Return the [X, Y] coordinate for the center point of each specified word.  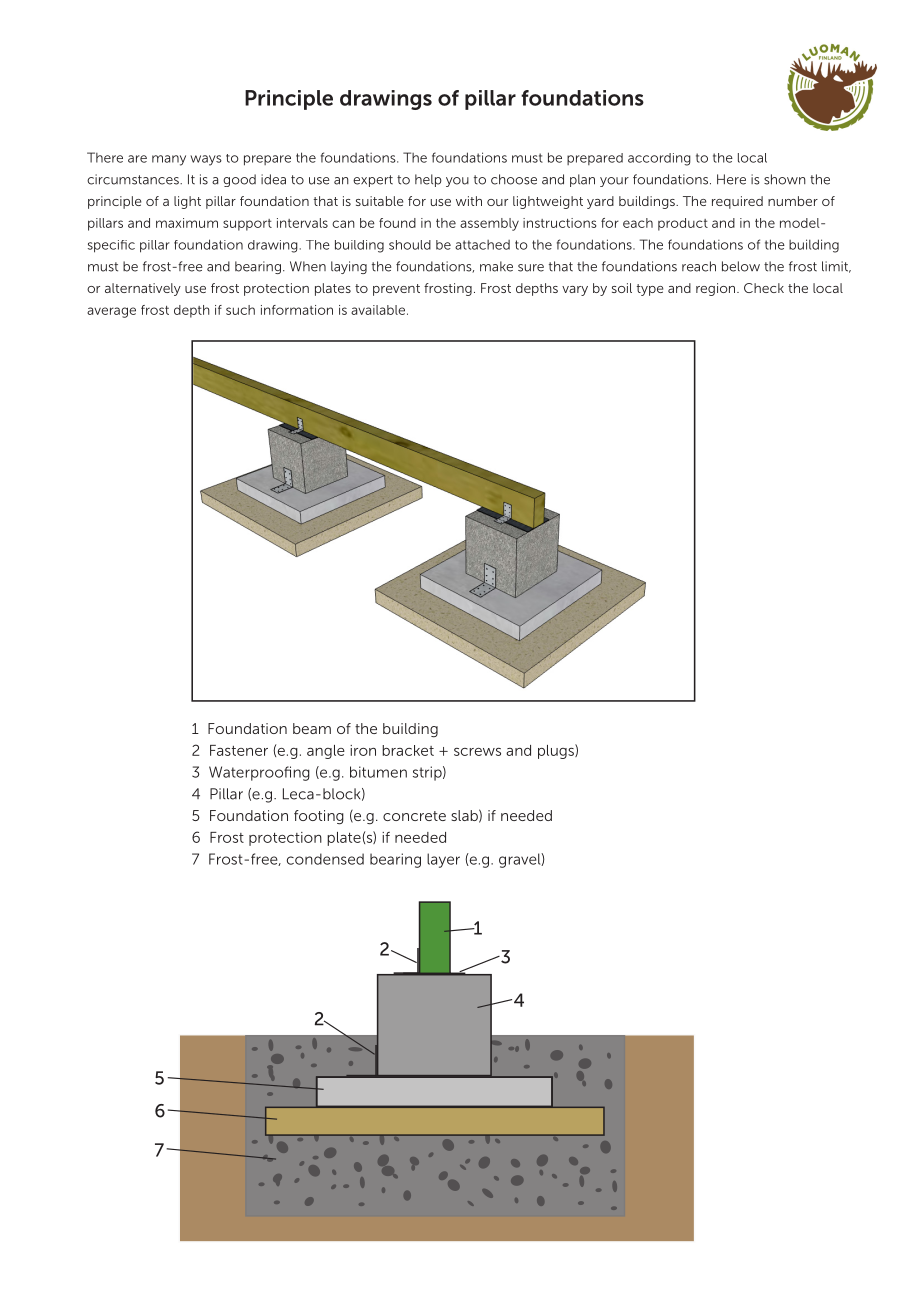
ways [206, 160]
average [111, 312]
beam [312, 728]
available [378, 310]
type [650, 290]
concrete [414, 816]
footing [319, 817]
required [737, 202]
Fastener [239, 750]
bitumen [378, 772]
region [717, 289]
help [428, 180]
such [240, 310]
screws [477, 752]
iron [363, 750]
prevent [396, 290]
